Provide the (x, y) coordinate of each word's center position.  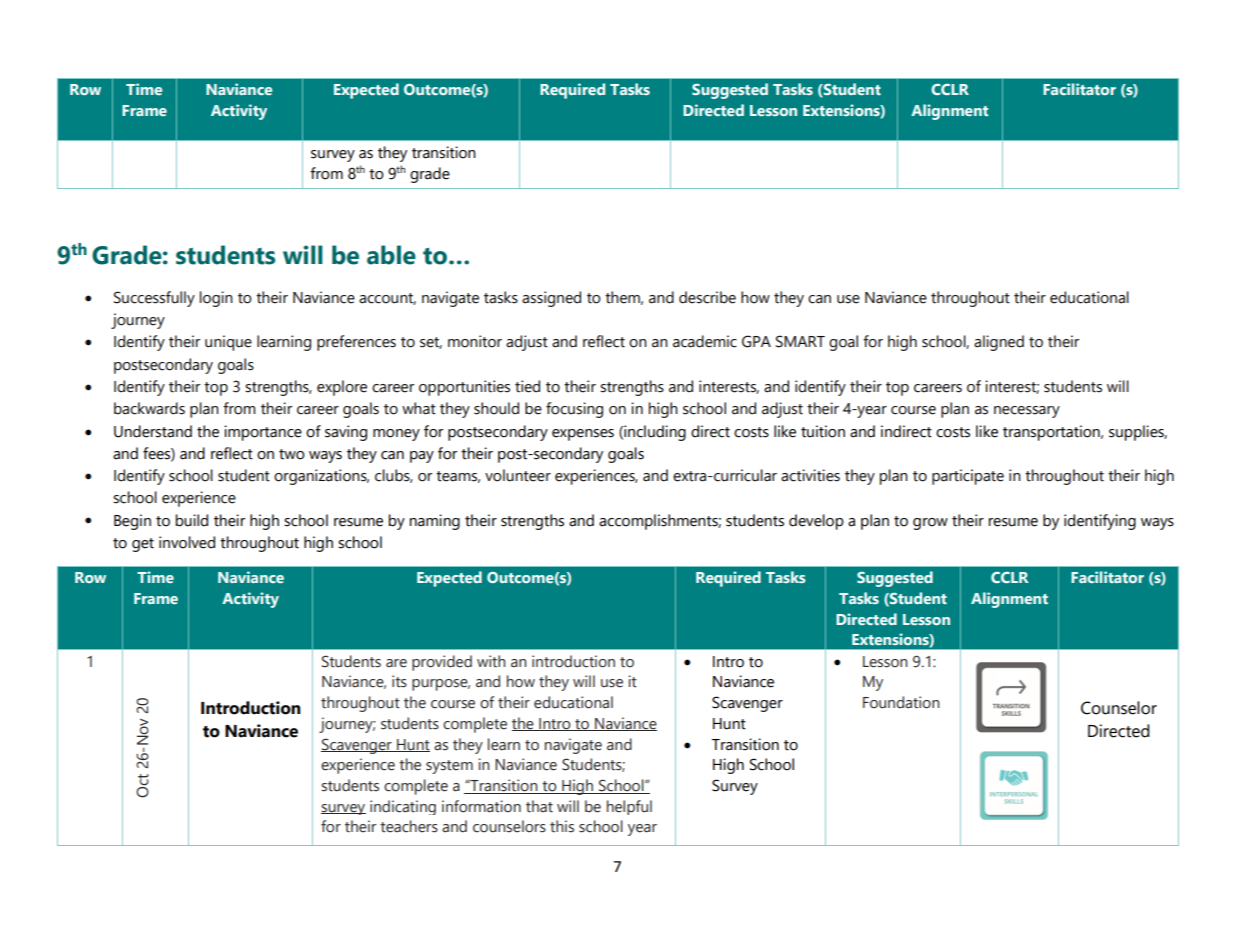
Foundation (901, 702)
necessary (1027, 412)
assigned (551, 299)
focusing (574, 410)
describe (707, 297)
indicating (403, 807)
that (539, 806)
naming (435, 522)
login (216, 299)
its (399, 681)
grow (930, 524)
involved (187, 542)
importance (263, 433)
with (491, 661)
